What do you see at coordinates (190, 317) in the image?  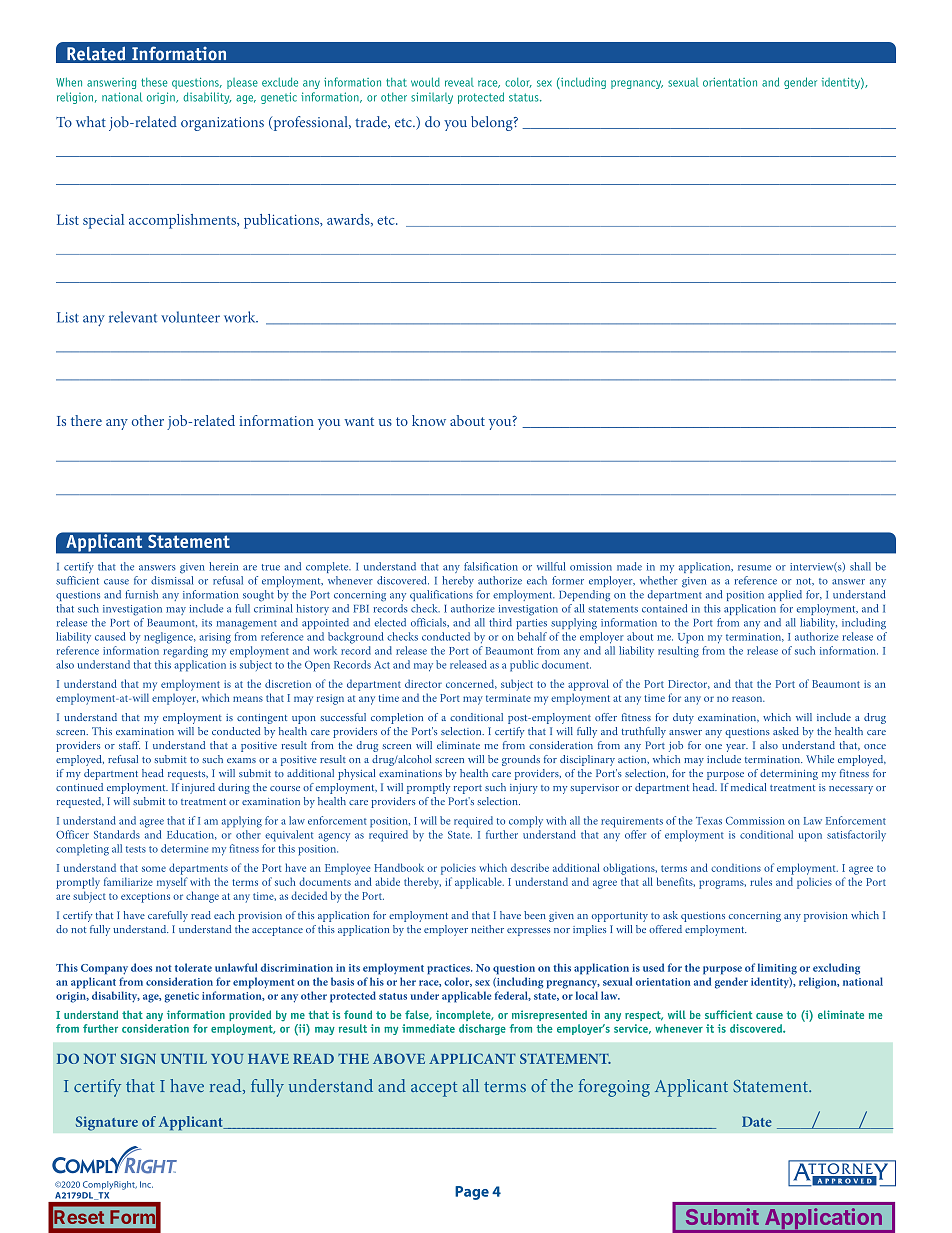 I see `volunteer` at bounding box center [190, 317].
